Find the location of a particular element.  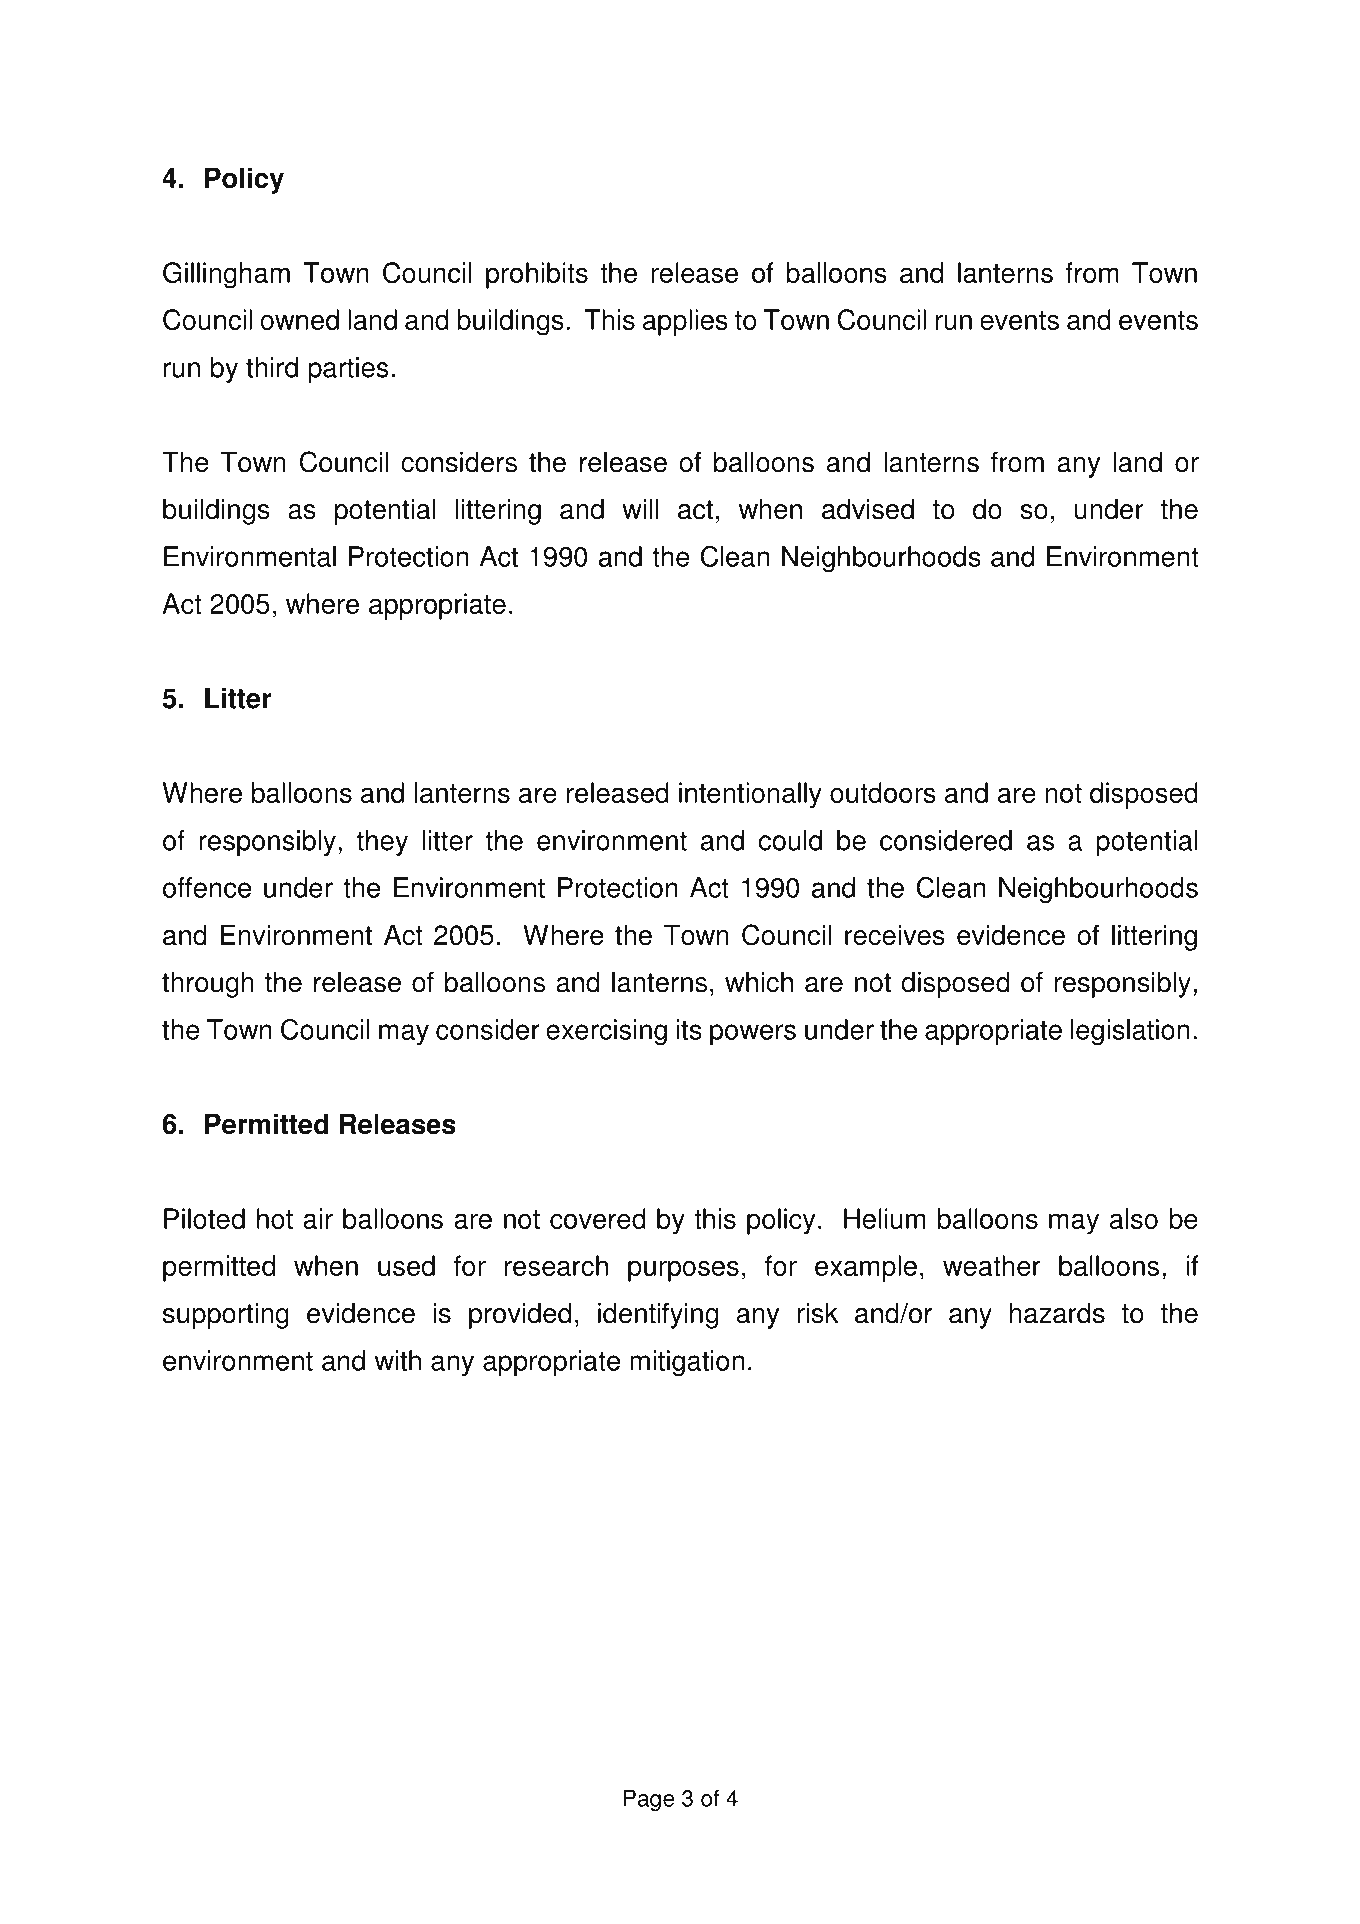

weather is located at coordinates (992, 1265).
